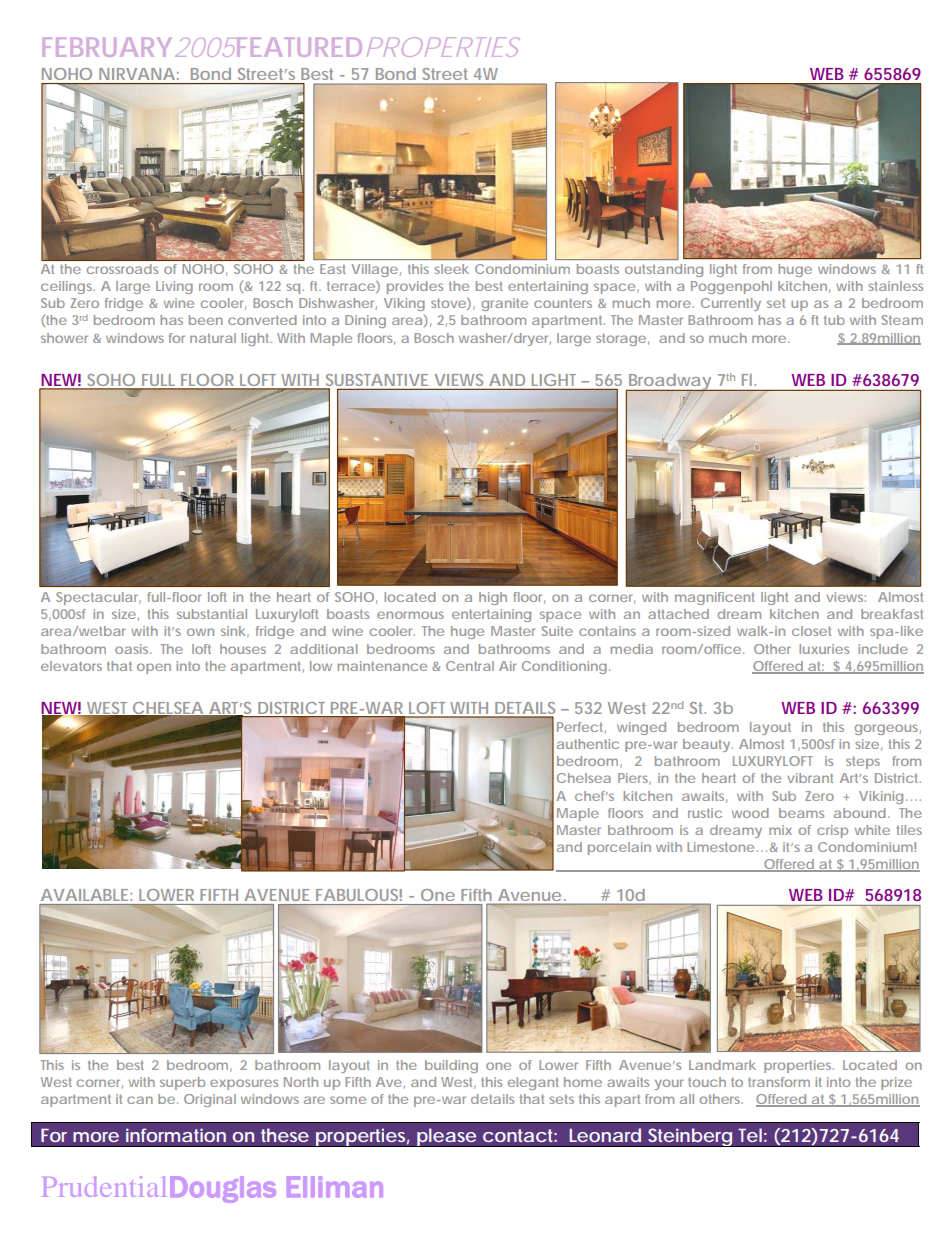 The width and height of the image is (952, 1233). Describe the element at coordinates (213, 338) in the image. I see `natural` at that location.
